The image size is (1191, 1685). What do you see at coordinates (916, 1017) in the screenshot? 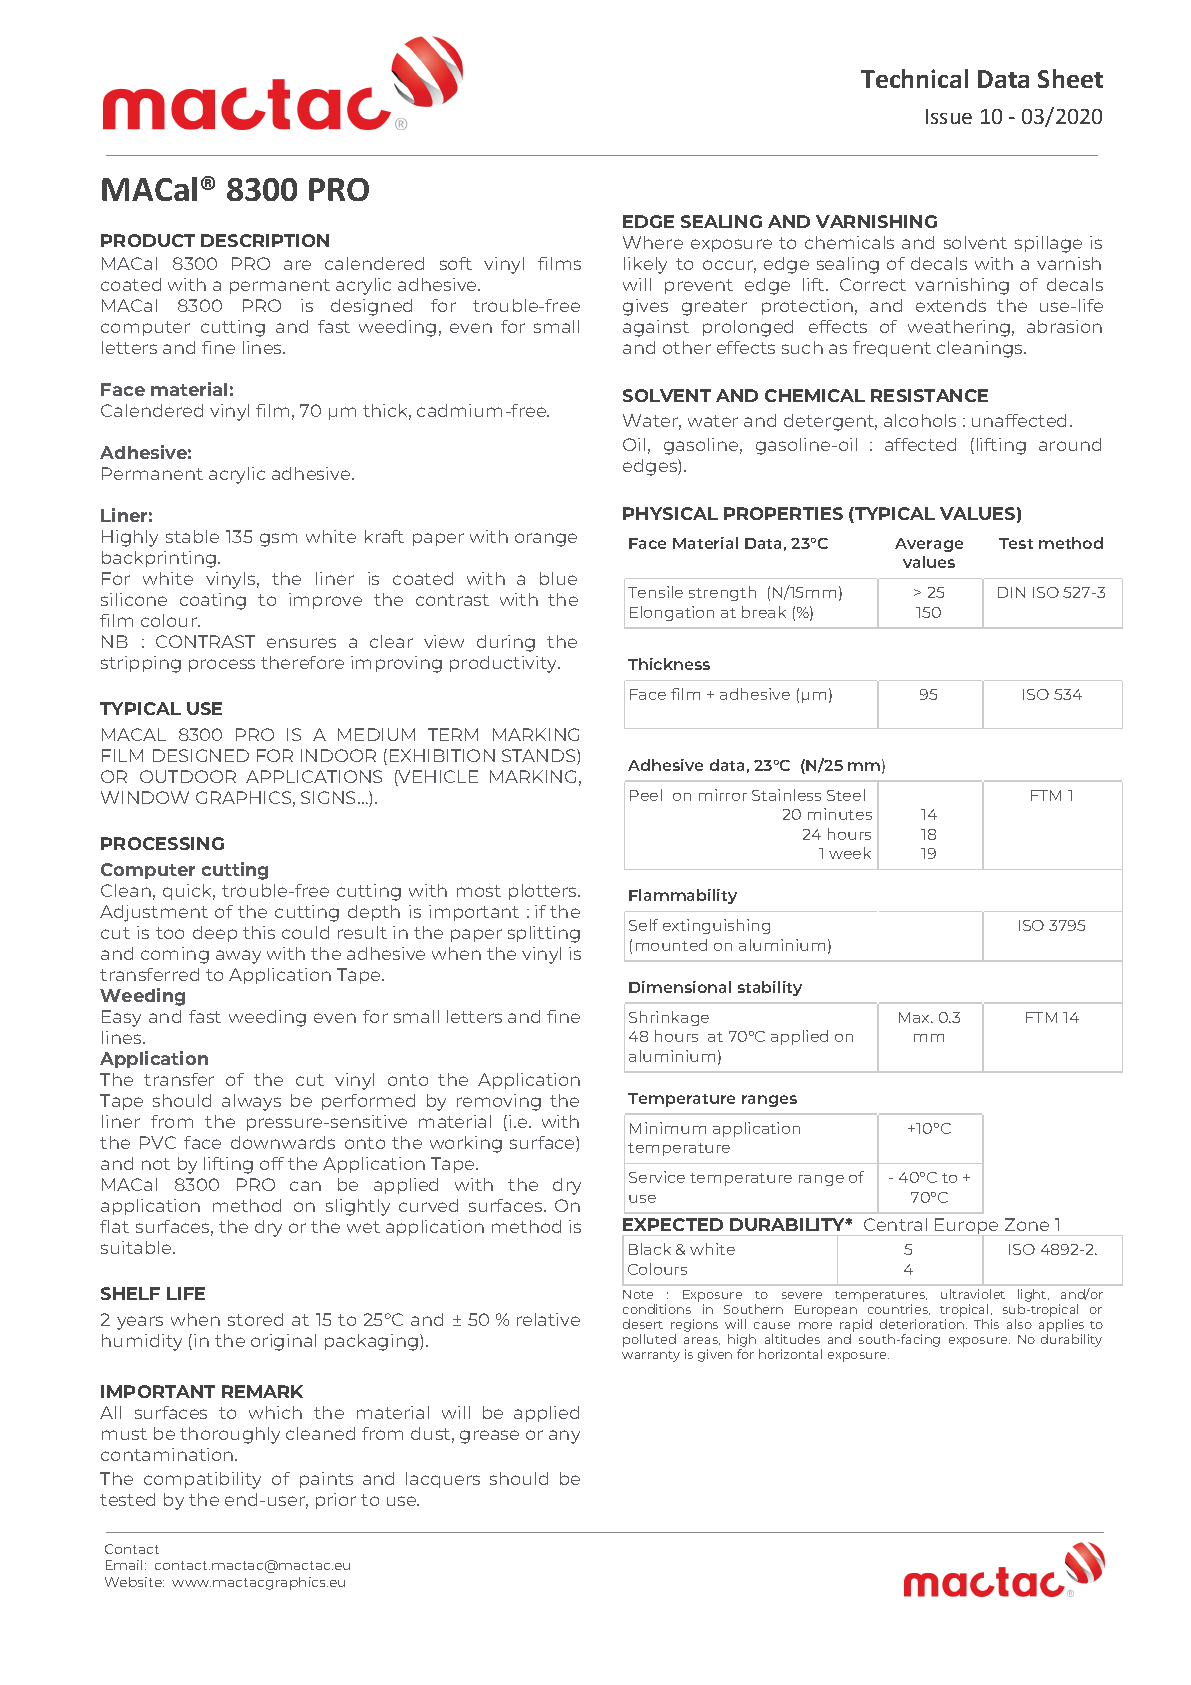
I see `Max` at bounding box center [916, 1017].
